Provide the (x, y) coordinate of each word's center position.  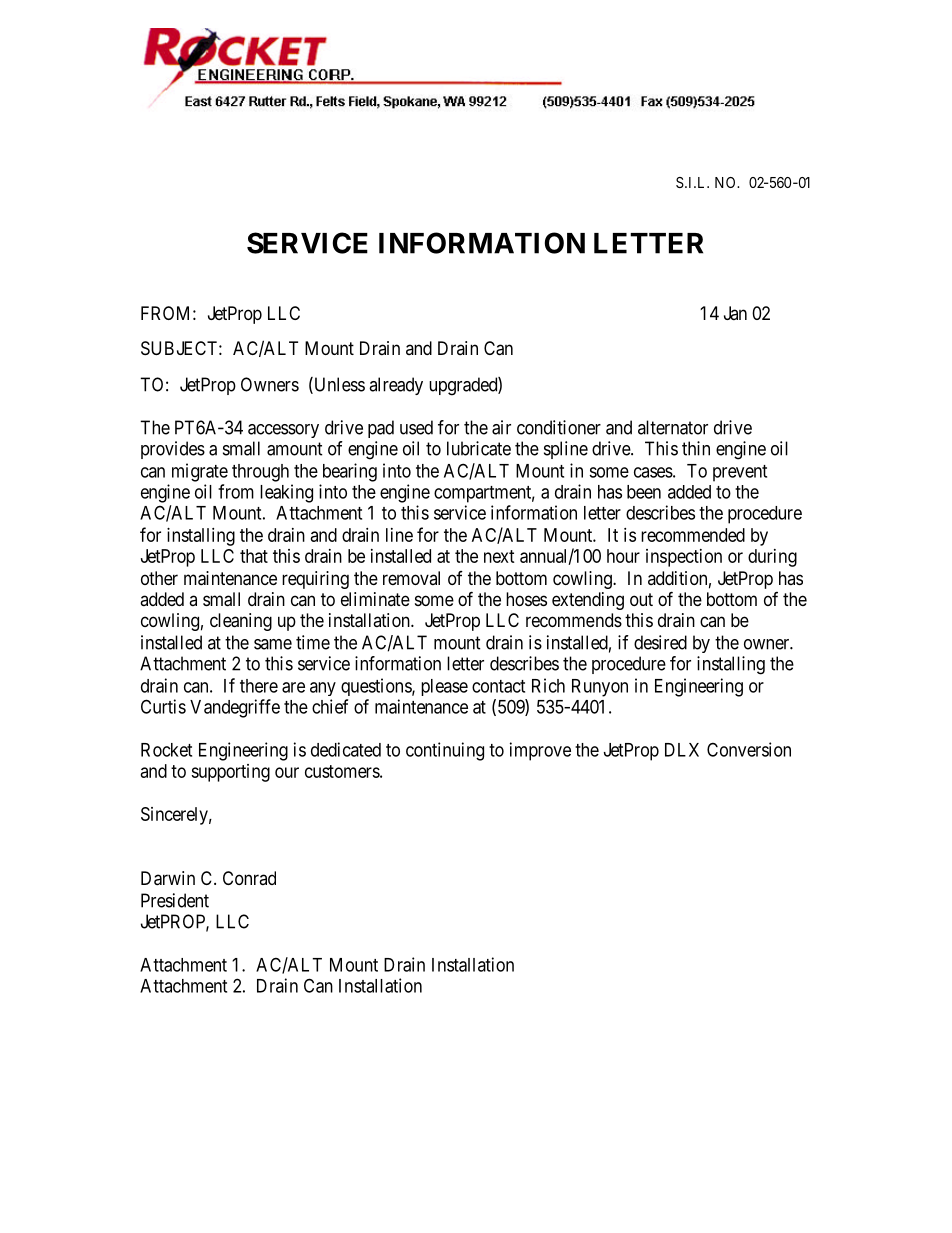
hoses (526, 599)
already (396, 386)
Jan (735, 313)
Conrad (249, 878)
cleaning (241, 622)
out (641, 599)
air (501, 427)
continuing (445, 751)
